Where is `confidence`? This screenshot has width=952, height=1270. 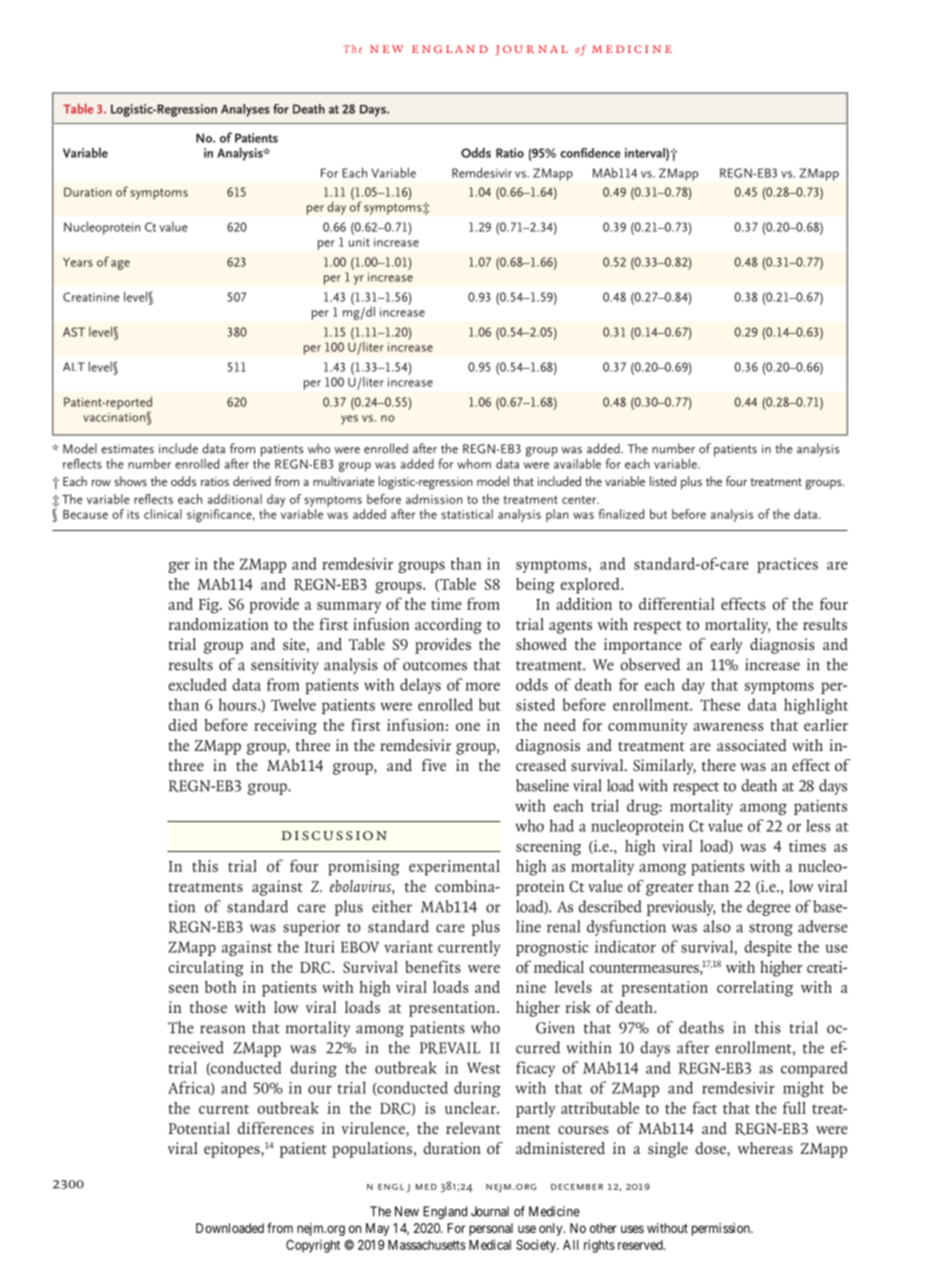 confidence is located at coordinates (590, 153).
